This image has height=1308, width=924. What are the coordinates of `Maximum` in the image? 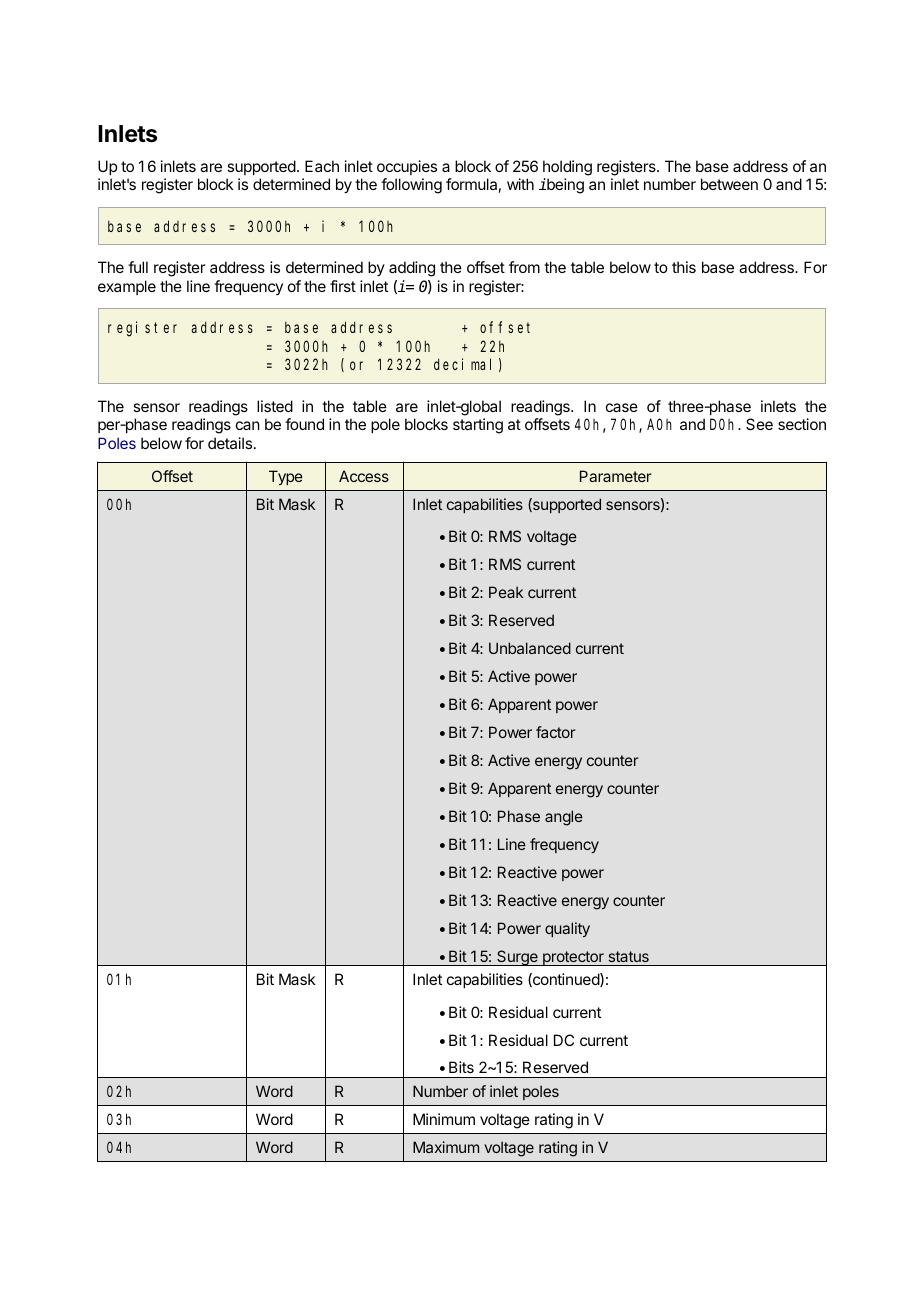 It's located at (446, 1147).
